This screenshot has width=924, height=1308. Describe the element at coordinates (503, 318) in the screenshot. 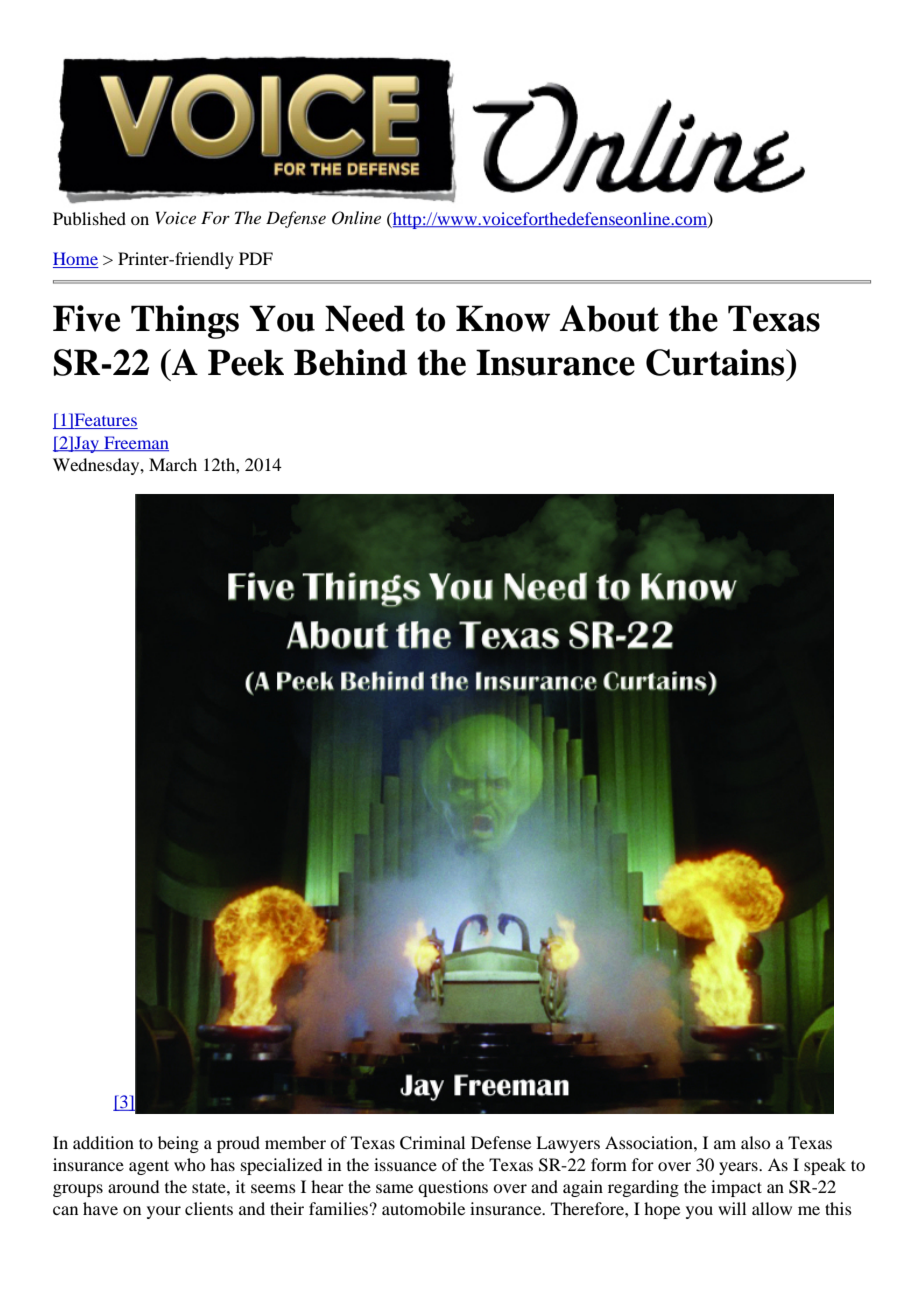

I see `Know` at that location.
